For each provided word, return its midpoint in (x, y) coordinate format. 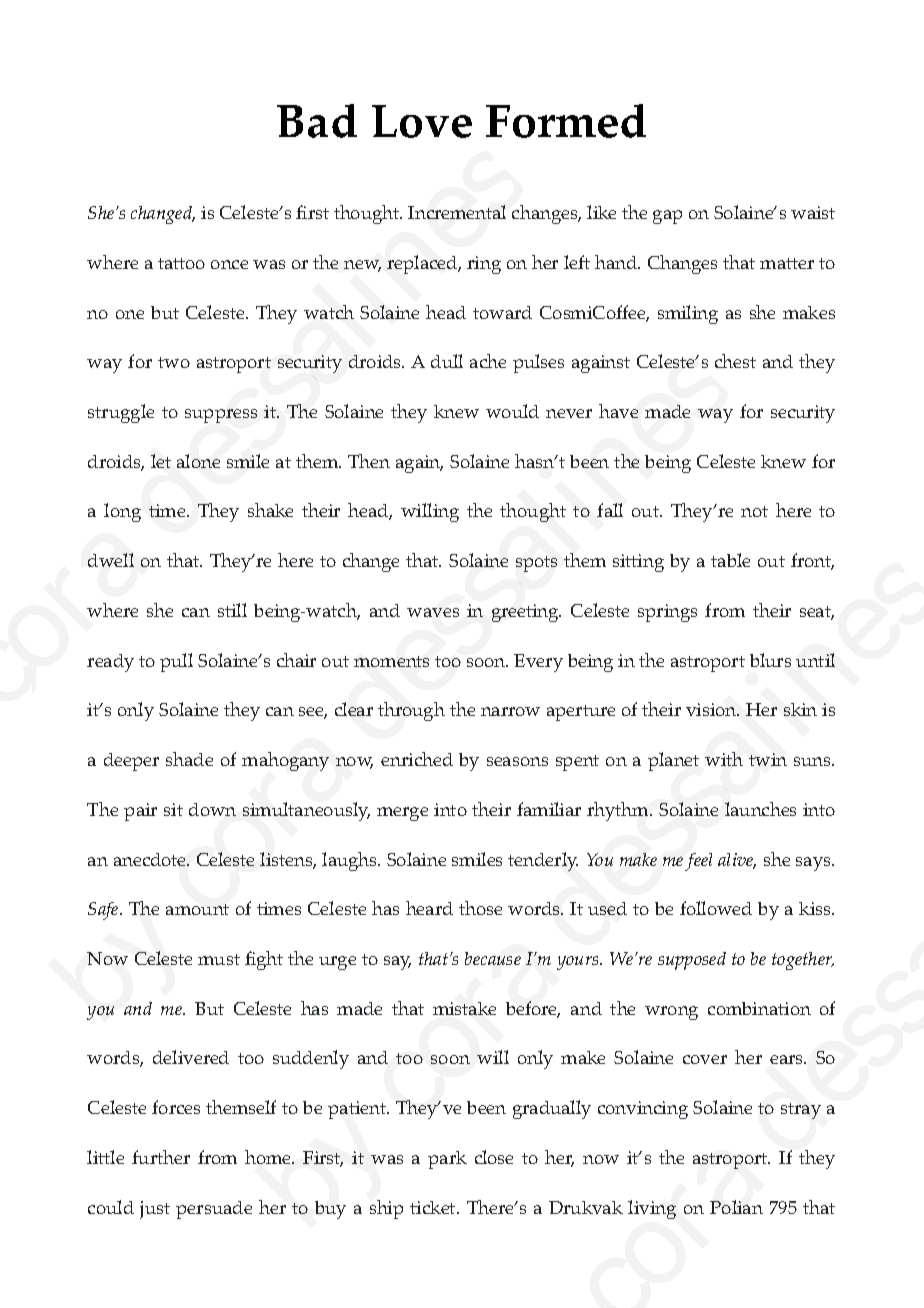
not (754, 511)
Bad (317, 121)
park (447, 1160)
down (212, 809)
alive (737, 861)
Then (369, 461)
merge (402, 814)
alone (198, 461)
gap (667, 217)
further (161, 1157)
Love (422, 121)
